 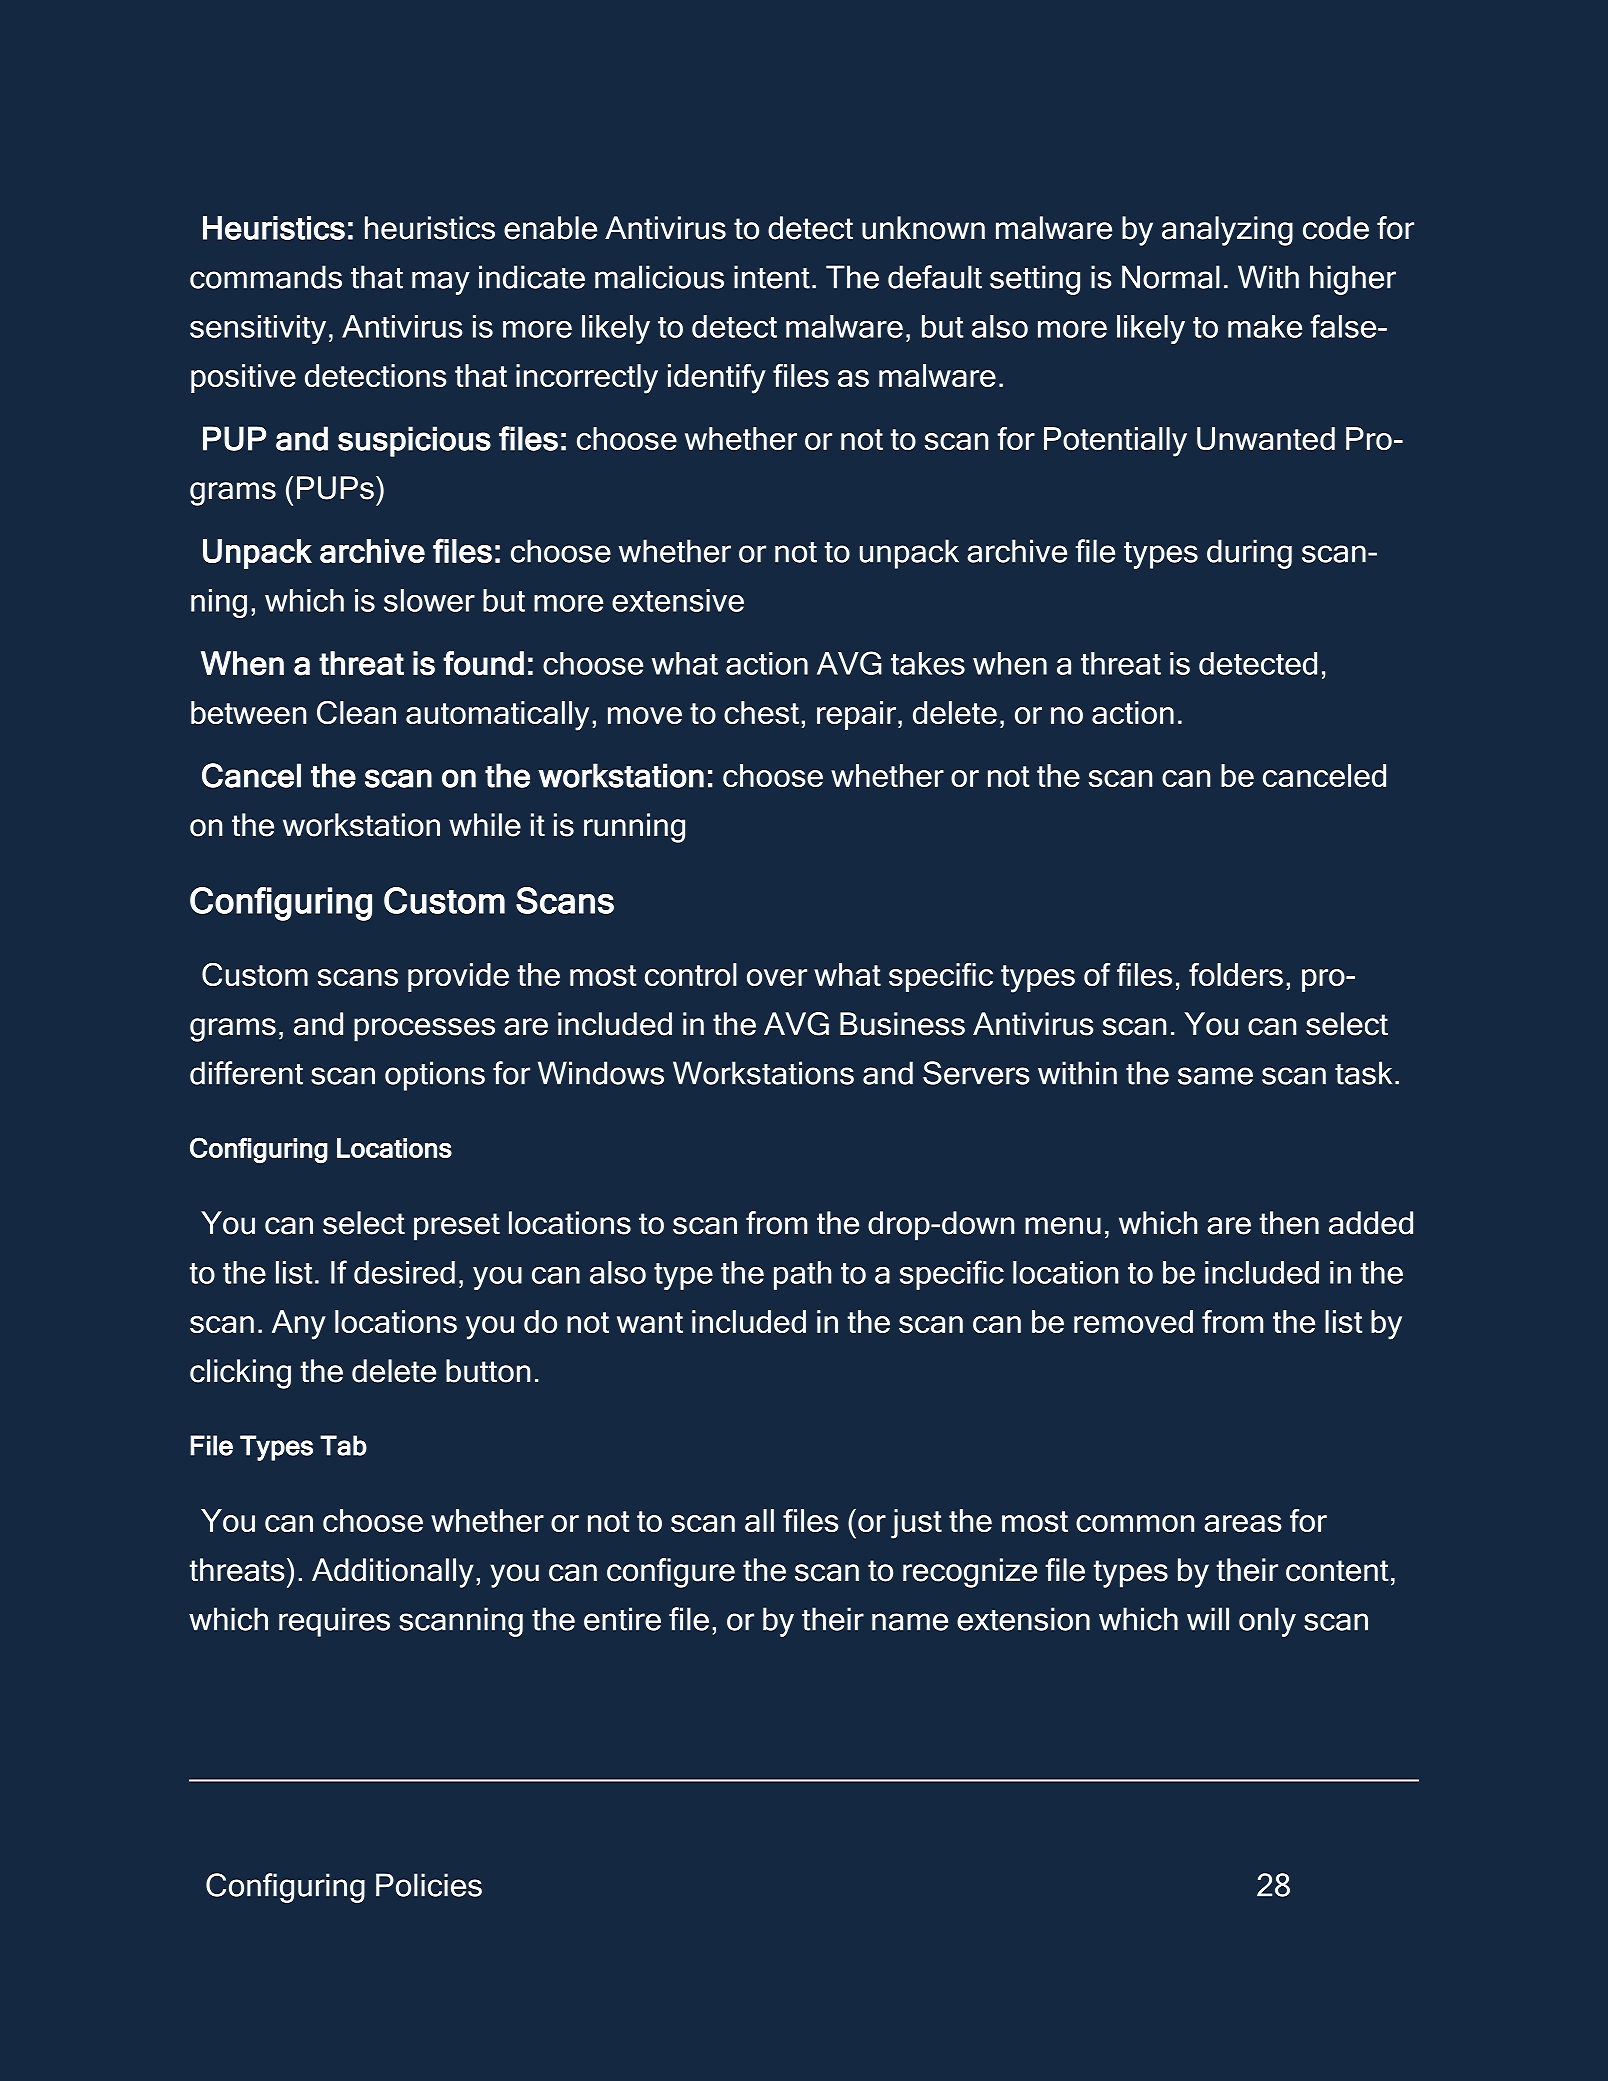 I want to click on during, so click(x=1249, y=554).
